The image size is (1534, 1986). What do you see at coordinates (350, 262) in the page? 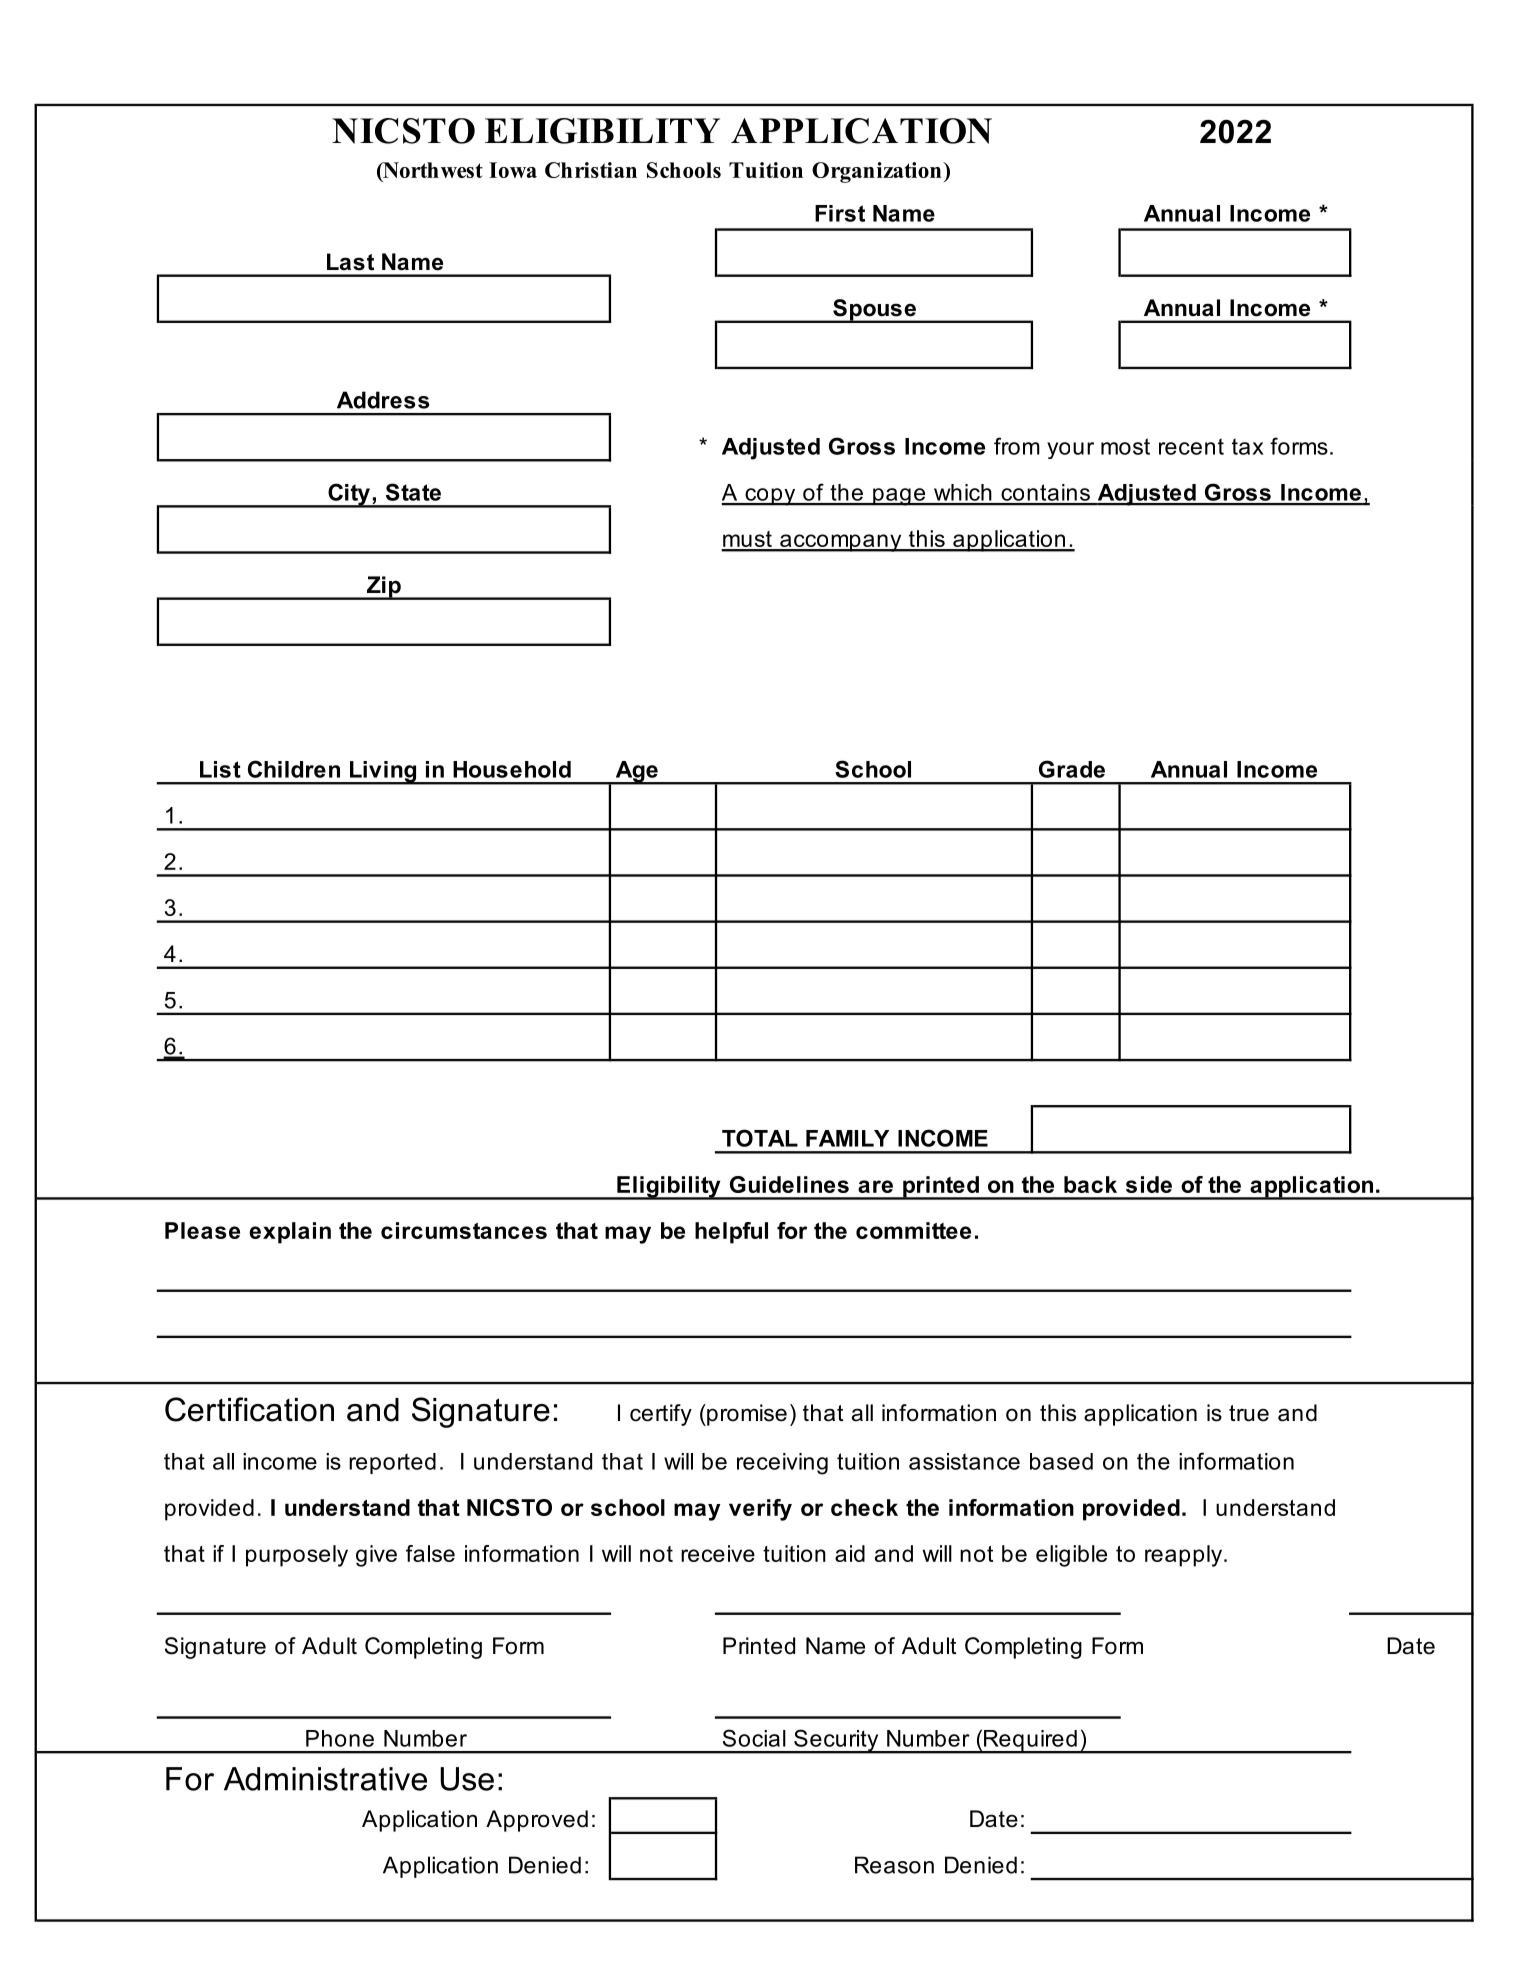
I see `Last` at bounding box center [350, 262].
